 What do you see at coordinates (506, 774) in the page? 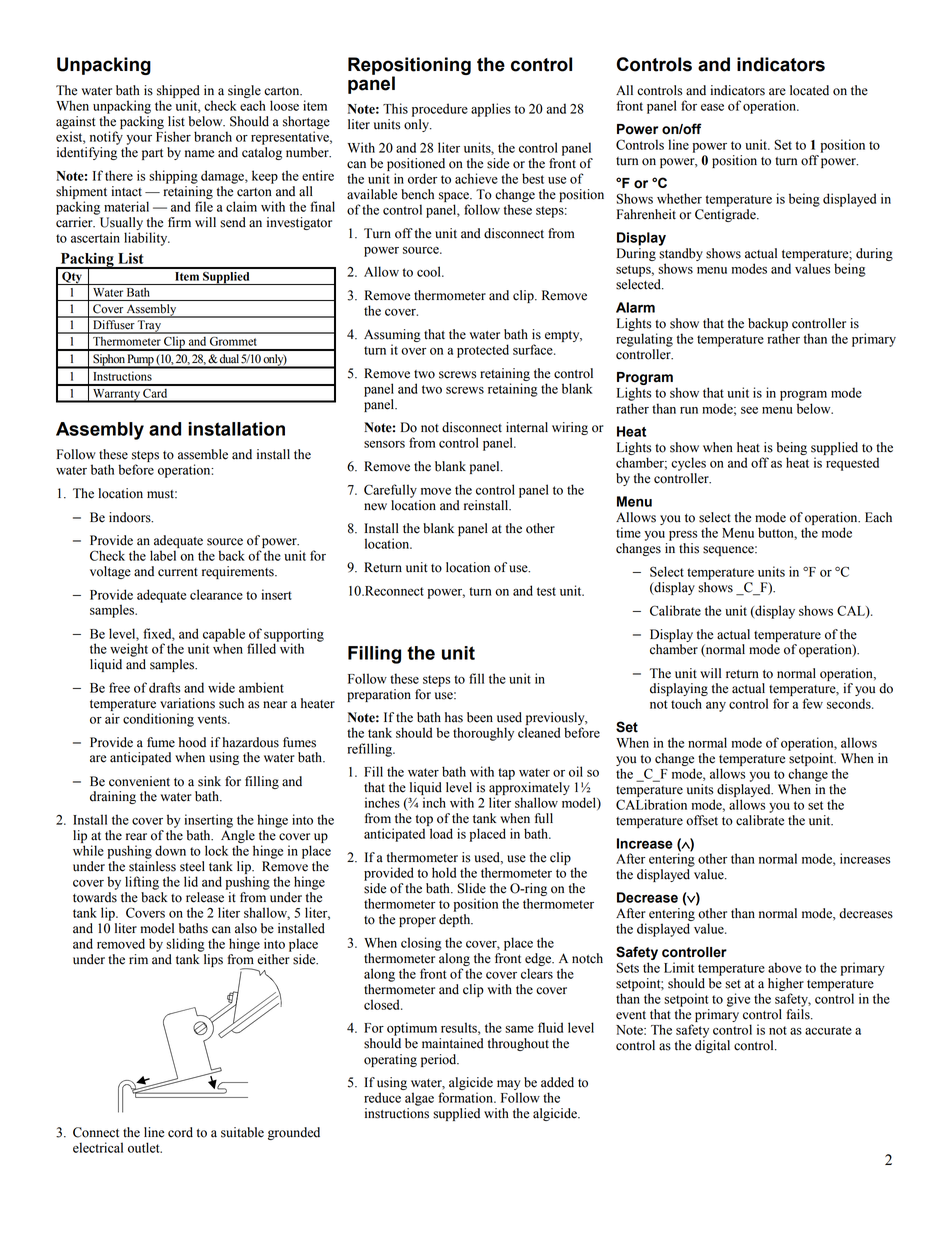
I see `tap` at bounding box center [506, 774].
